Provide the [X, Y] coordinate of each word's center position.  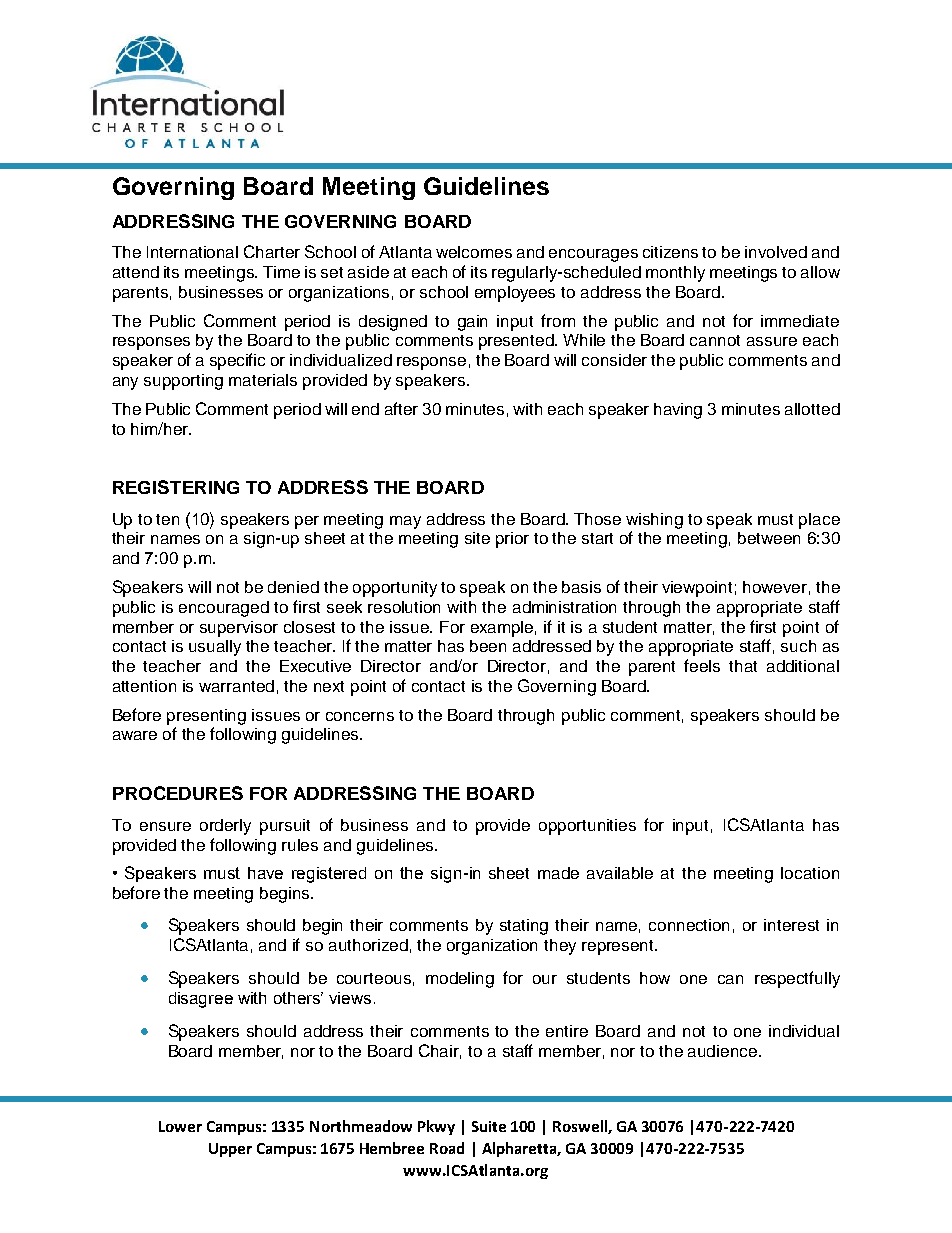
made [558, 873]
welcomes [474, 252]
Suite [489, 1126]
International [192, 252]
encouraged [224, 609]
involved [776, 252]
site [477, 538]
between [769, 538]
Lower [180, 1126]
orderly [225, 827]
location [810, 873]
